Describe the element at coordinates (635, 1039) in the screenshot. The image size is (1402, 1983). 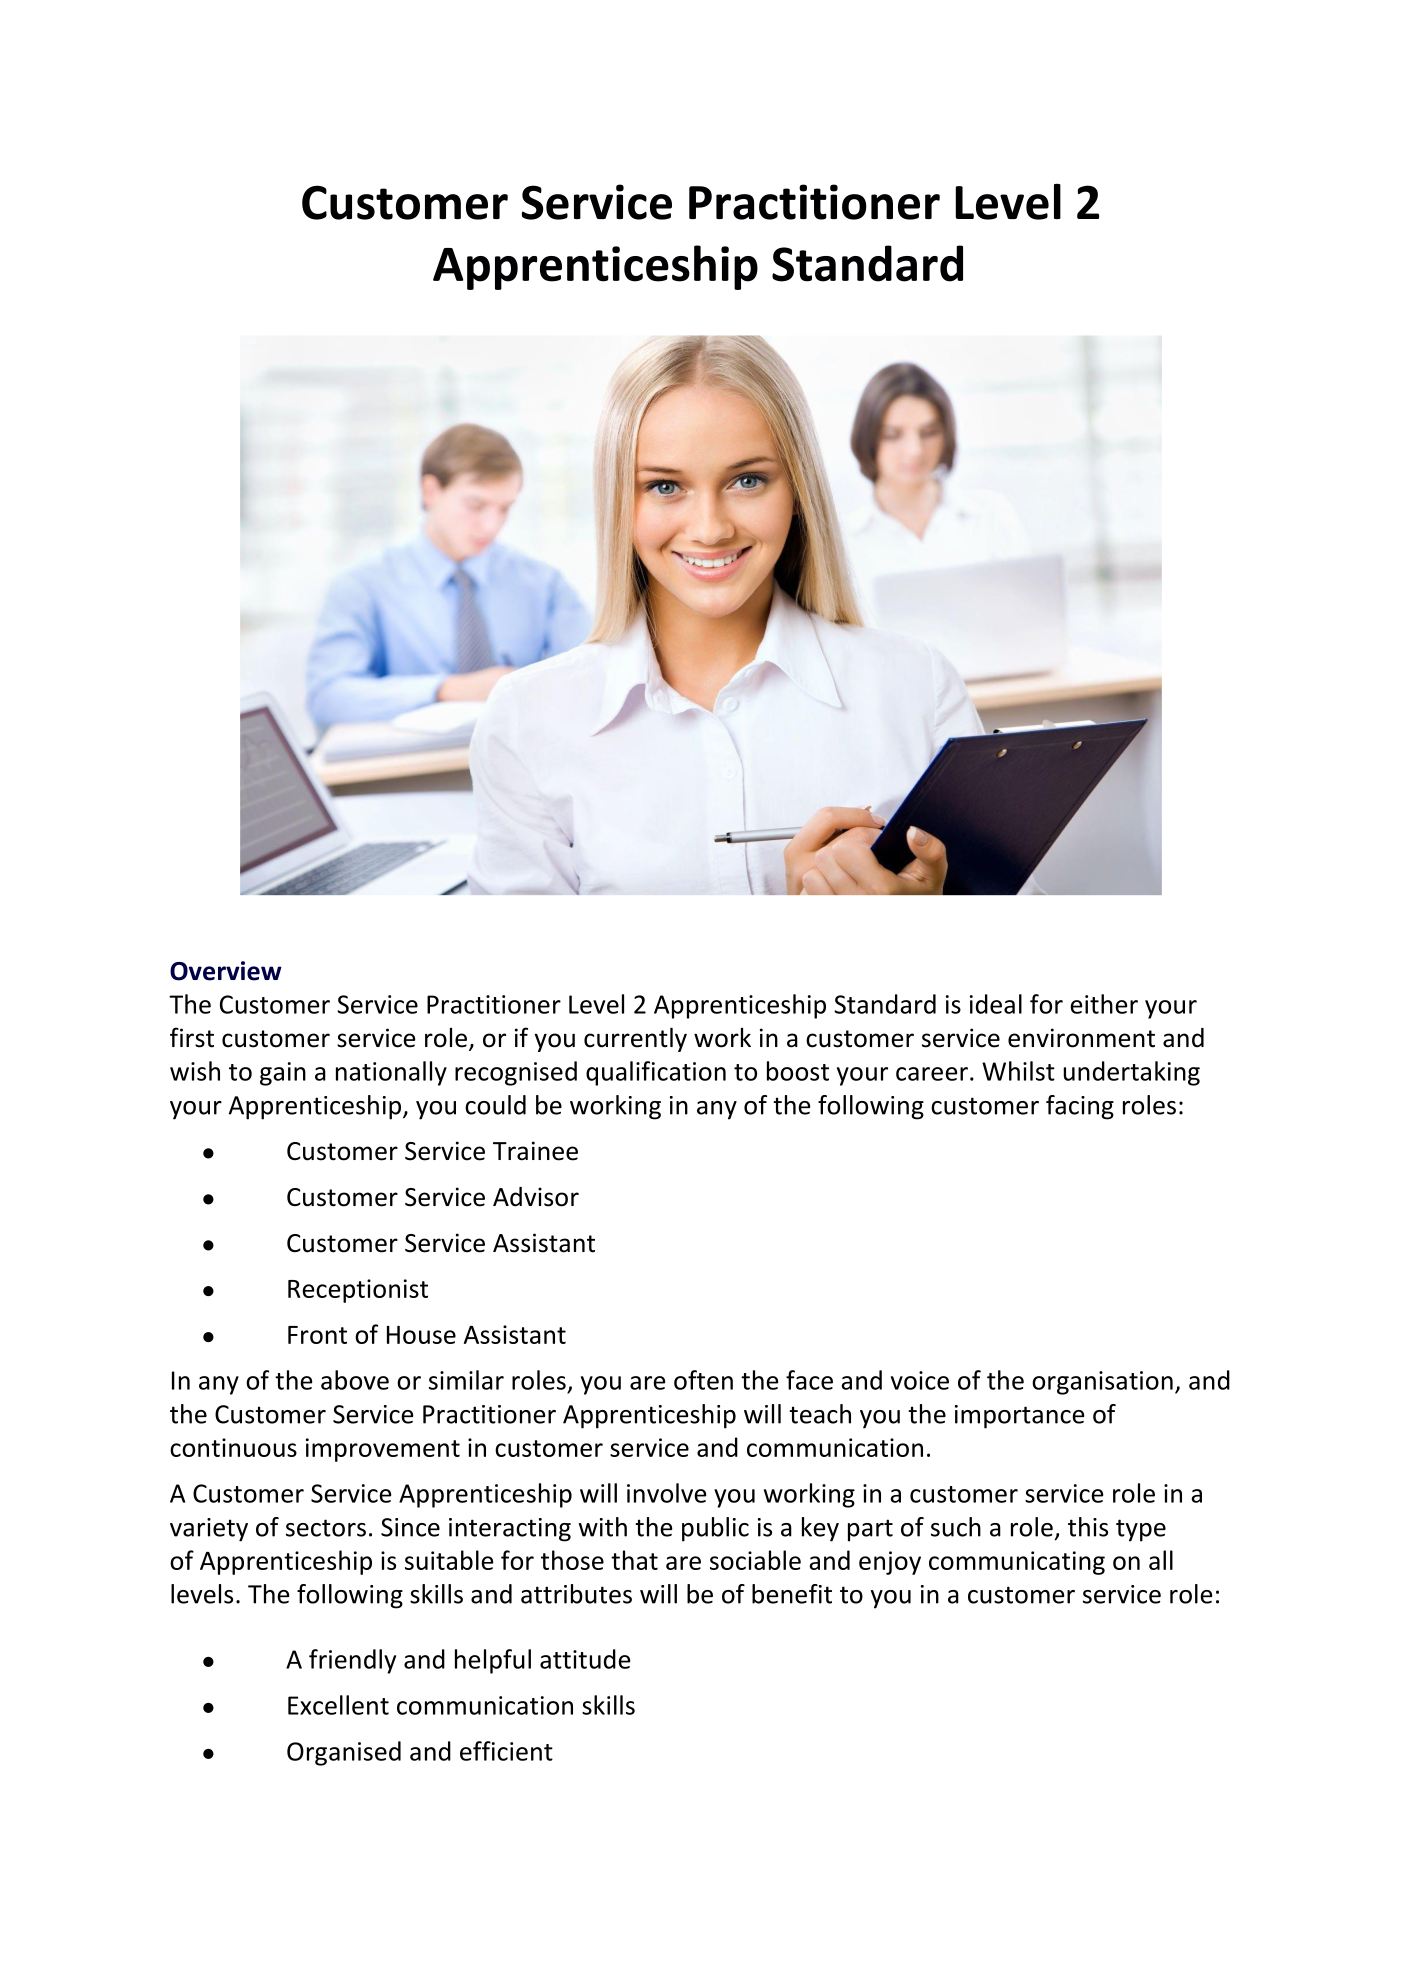
I see `currently` at that location.
